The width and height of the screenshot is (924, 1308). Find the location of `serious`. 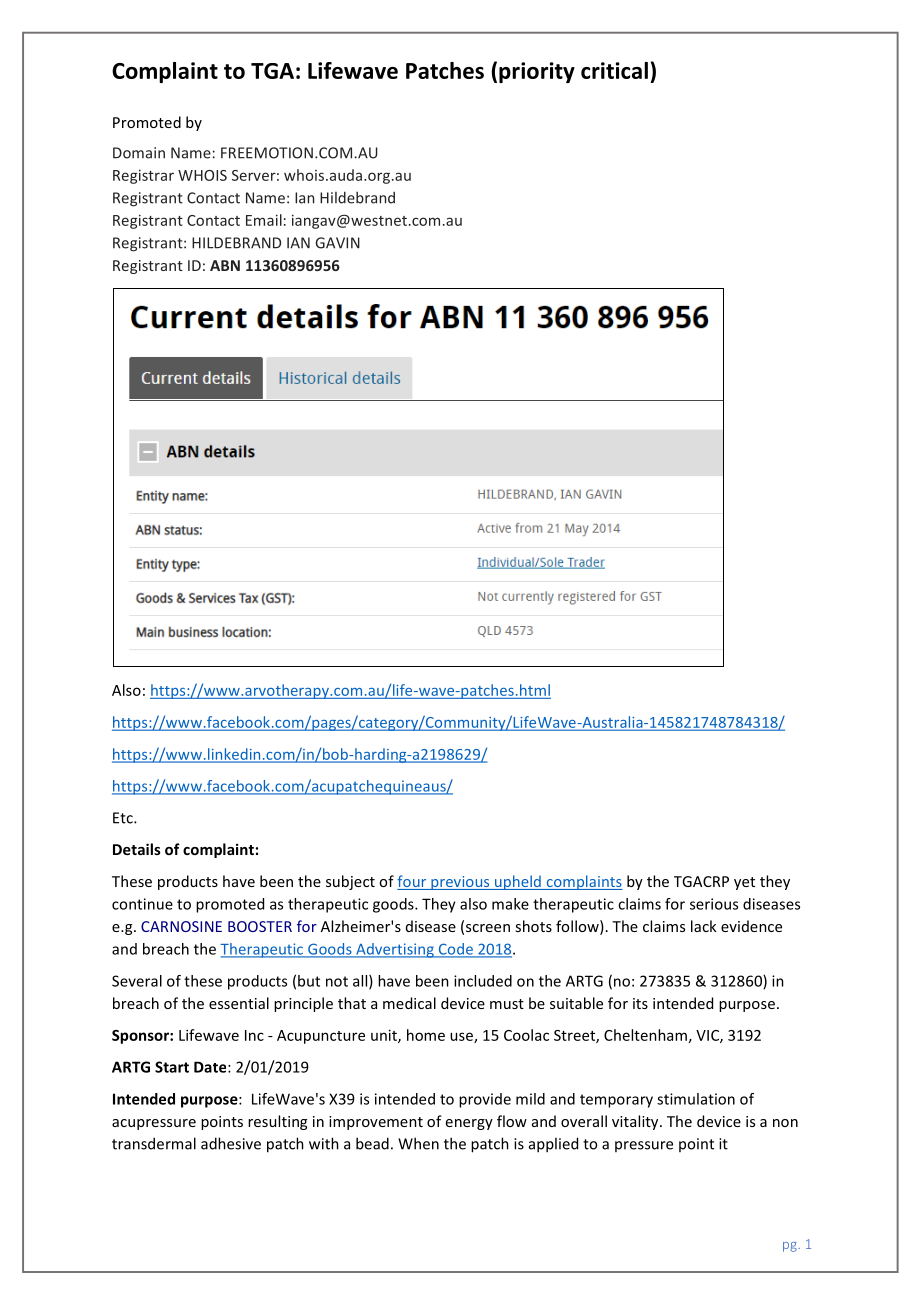

serious is located at coordinates (714, 904).
